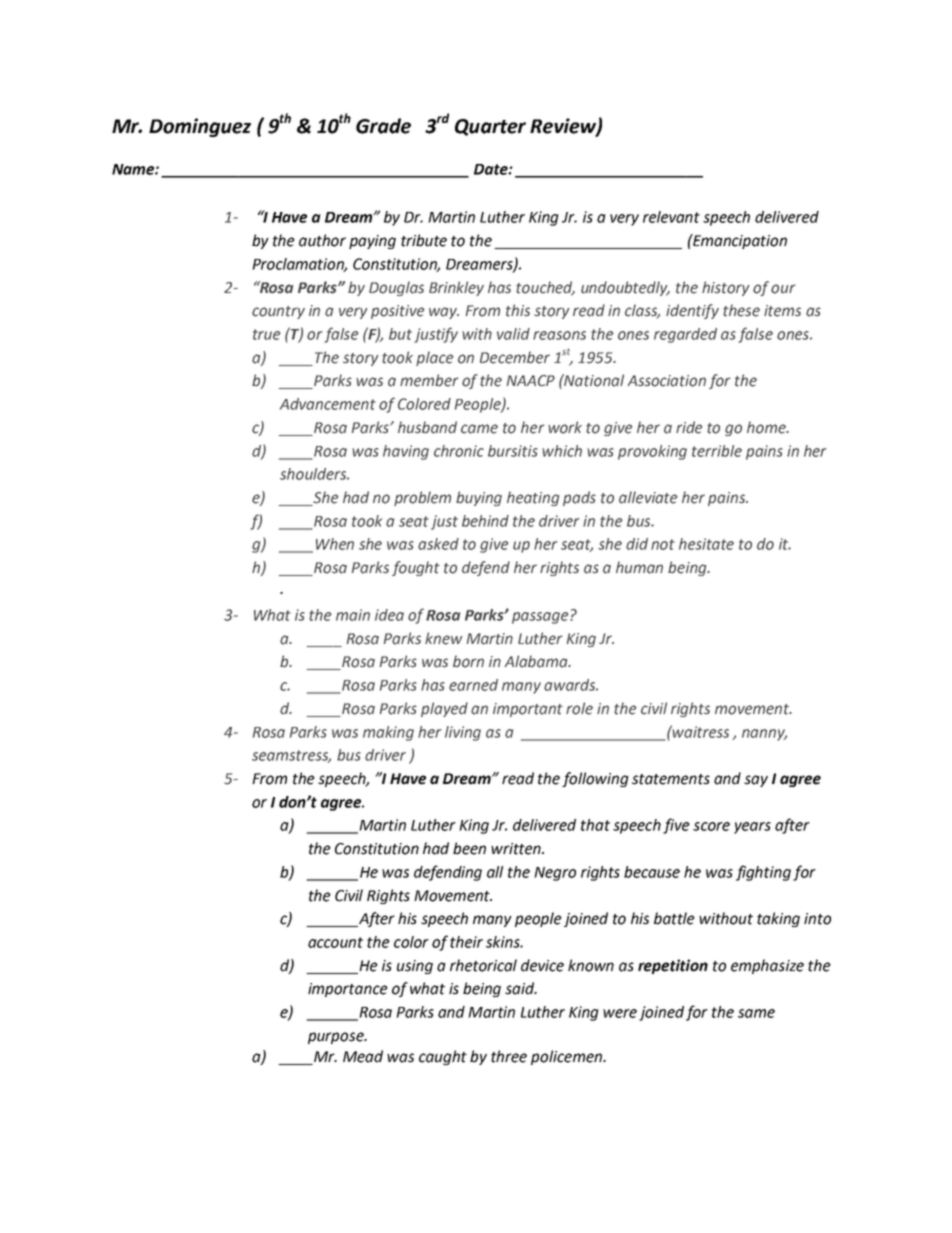 This image has width=952, height=1233. I want to click on Quarter, so click(490, 127).
